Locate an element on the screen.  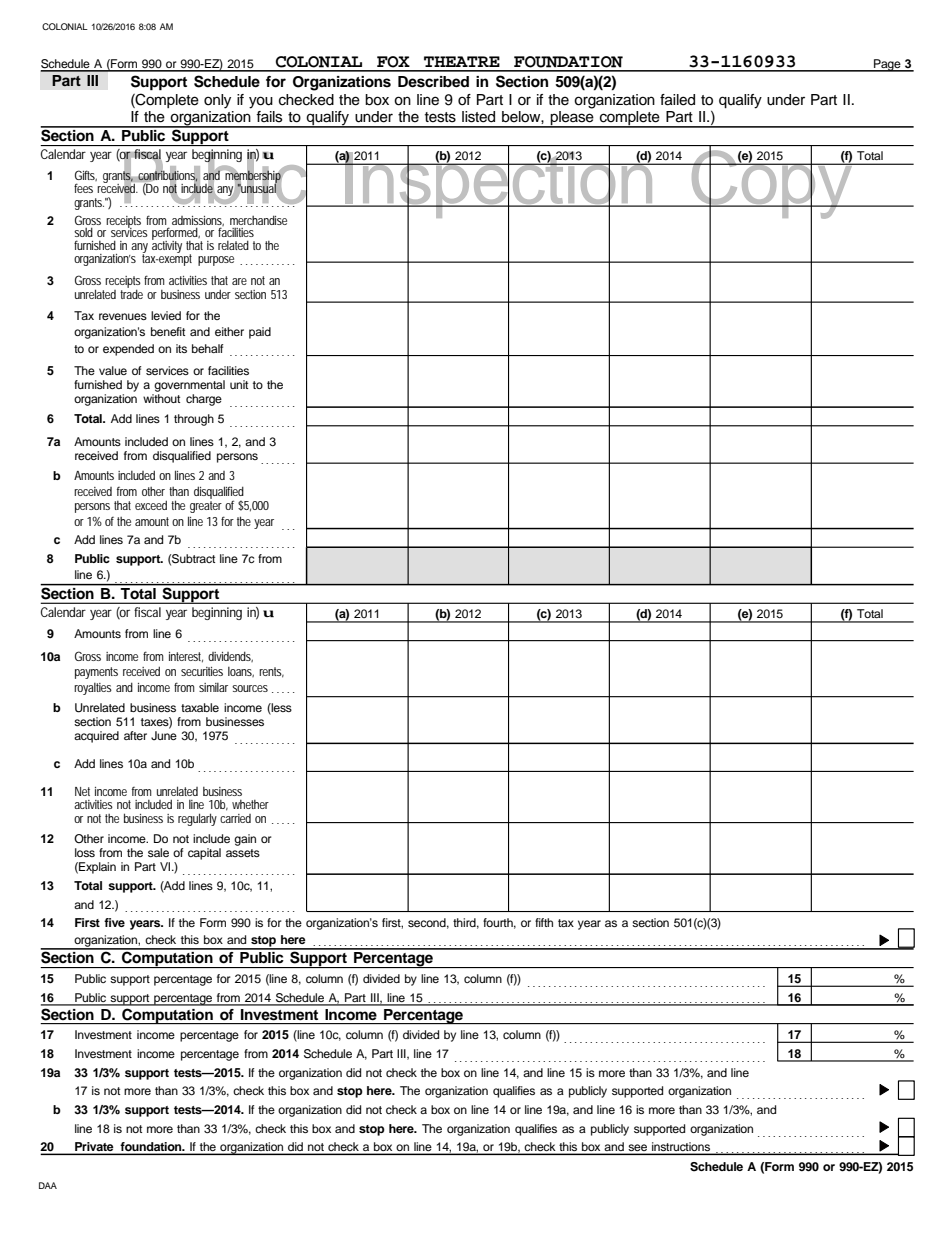
instructions is located at coordinates (681, 1148).
